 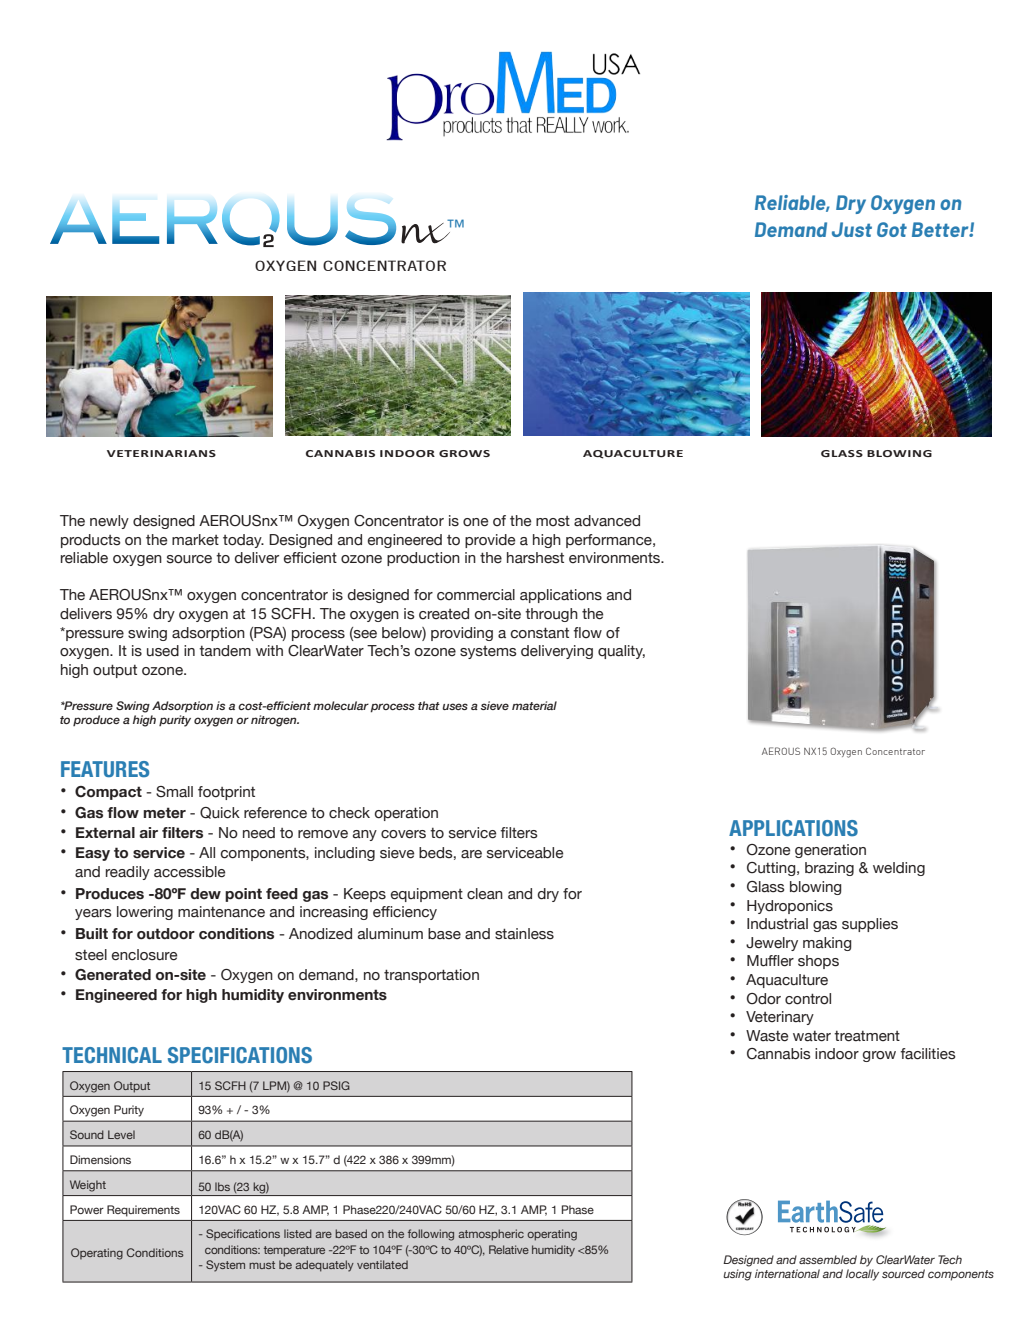 I want to click on material, so click(x=534, y=705).
